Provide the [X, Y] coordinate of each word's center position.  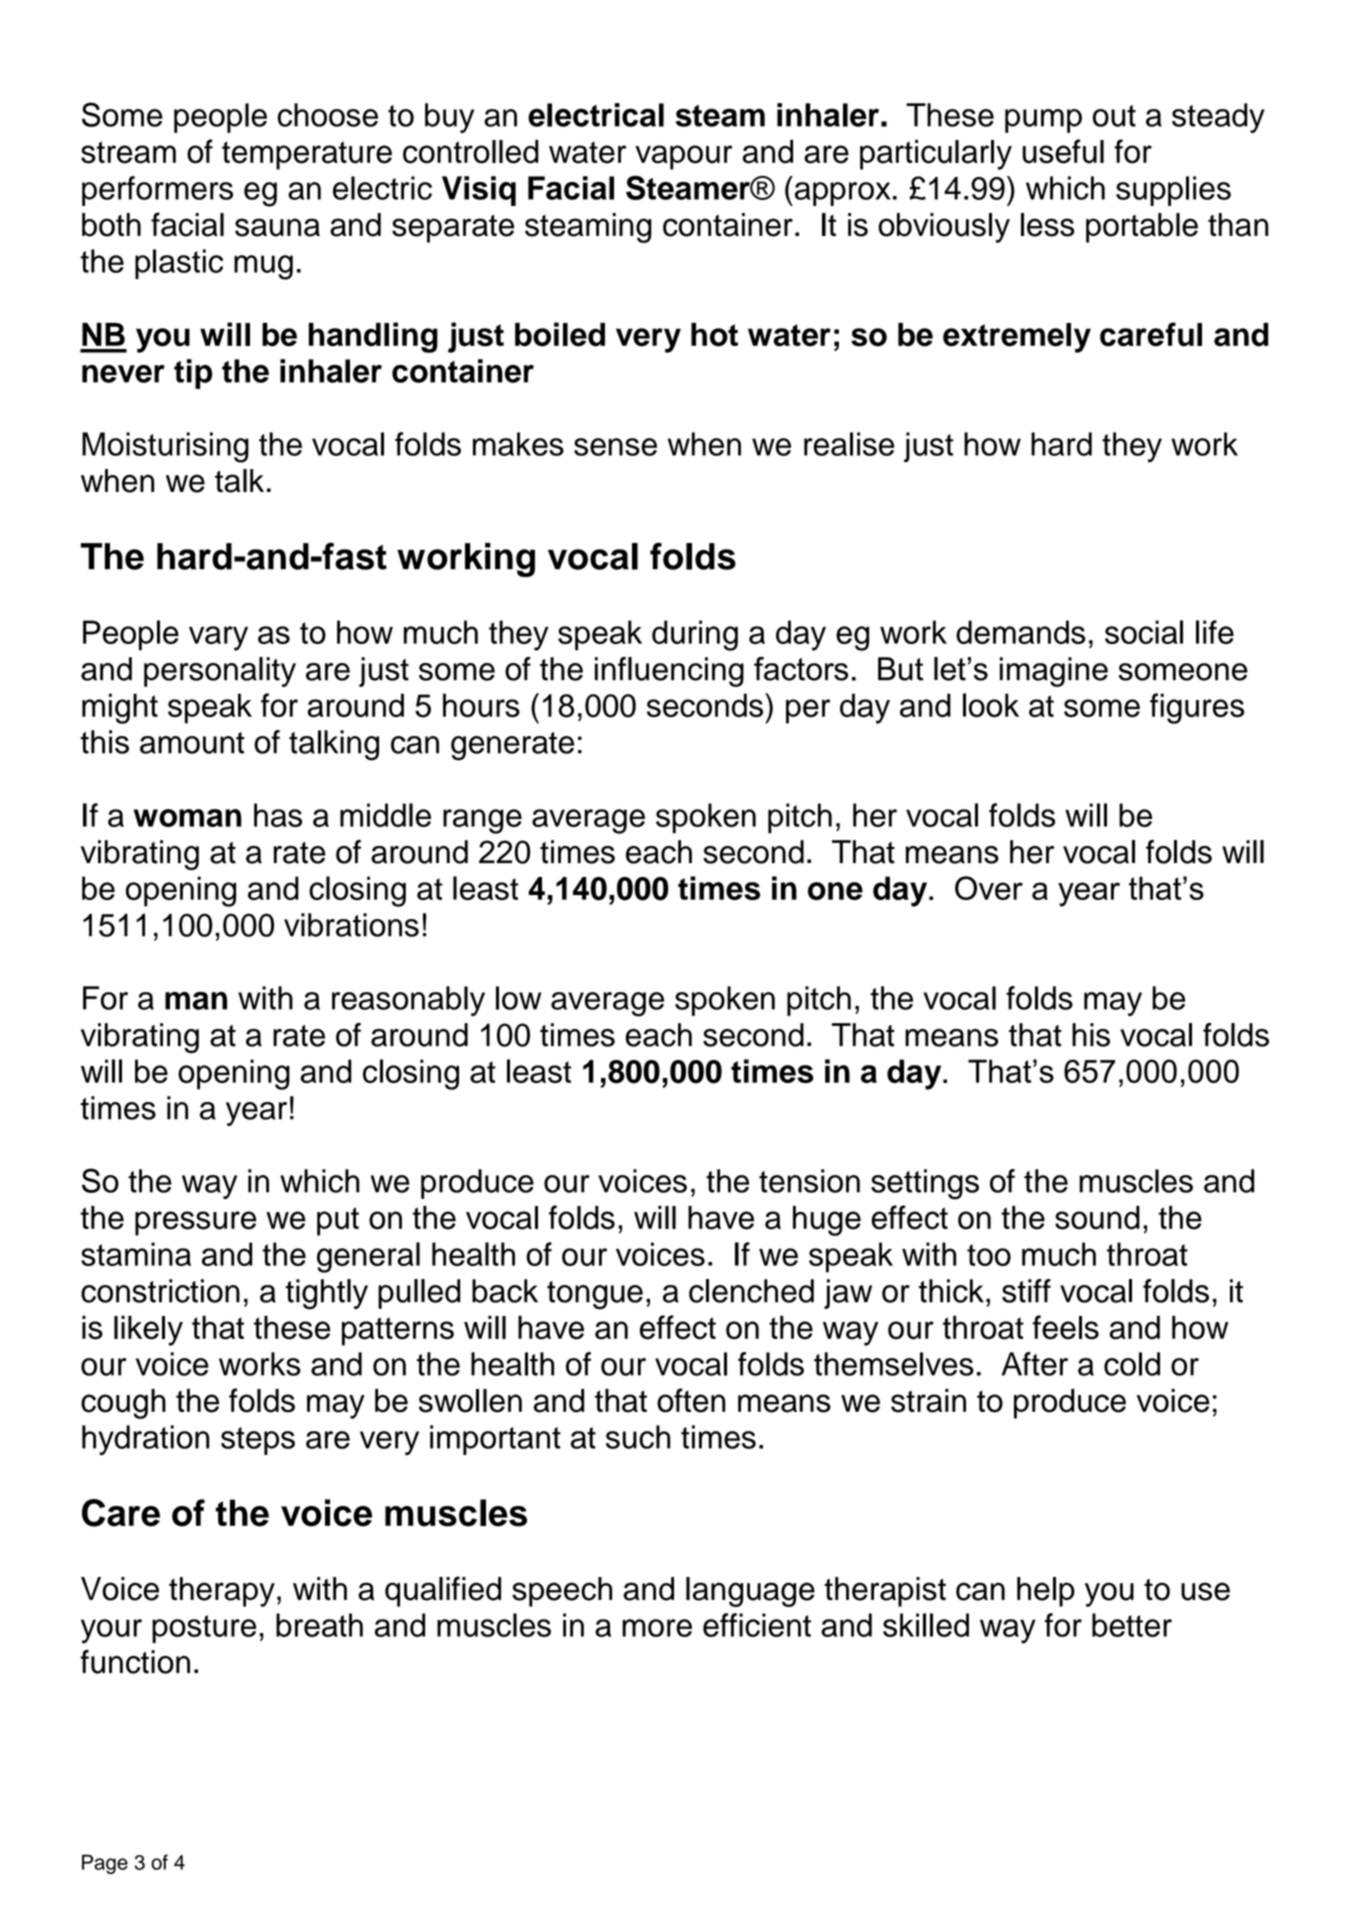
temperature [307, 155]
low [518, 998]
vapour [683, 157]
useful [1063, 151]
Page [105, 1864]
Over [989, 888]
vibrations [351, 925]
